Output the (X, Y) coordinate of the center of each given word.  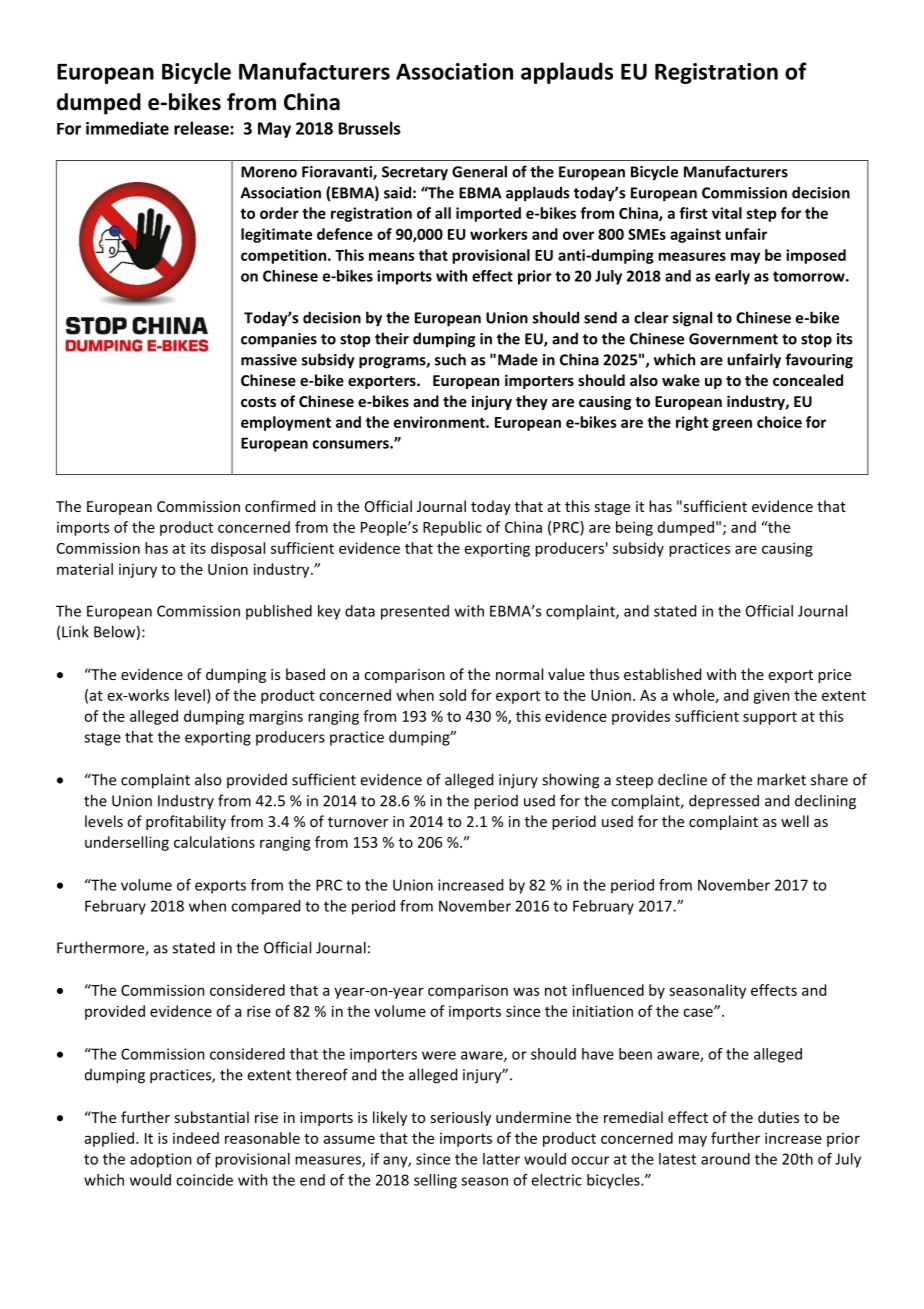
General (479, 171)
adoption (161, 1160)
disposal (238, 549)
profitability (186, 822)
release (202, 128)
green (732, 425)
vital (727, 213)
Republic (452, 528)
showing (570, 781)
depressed (724, 801)
